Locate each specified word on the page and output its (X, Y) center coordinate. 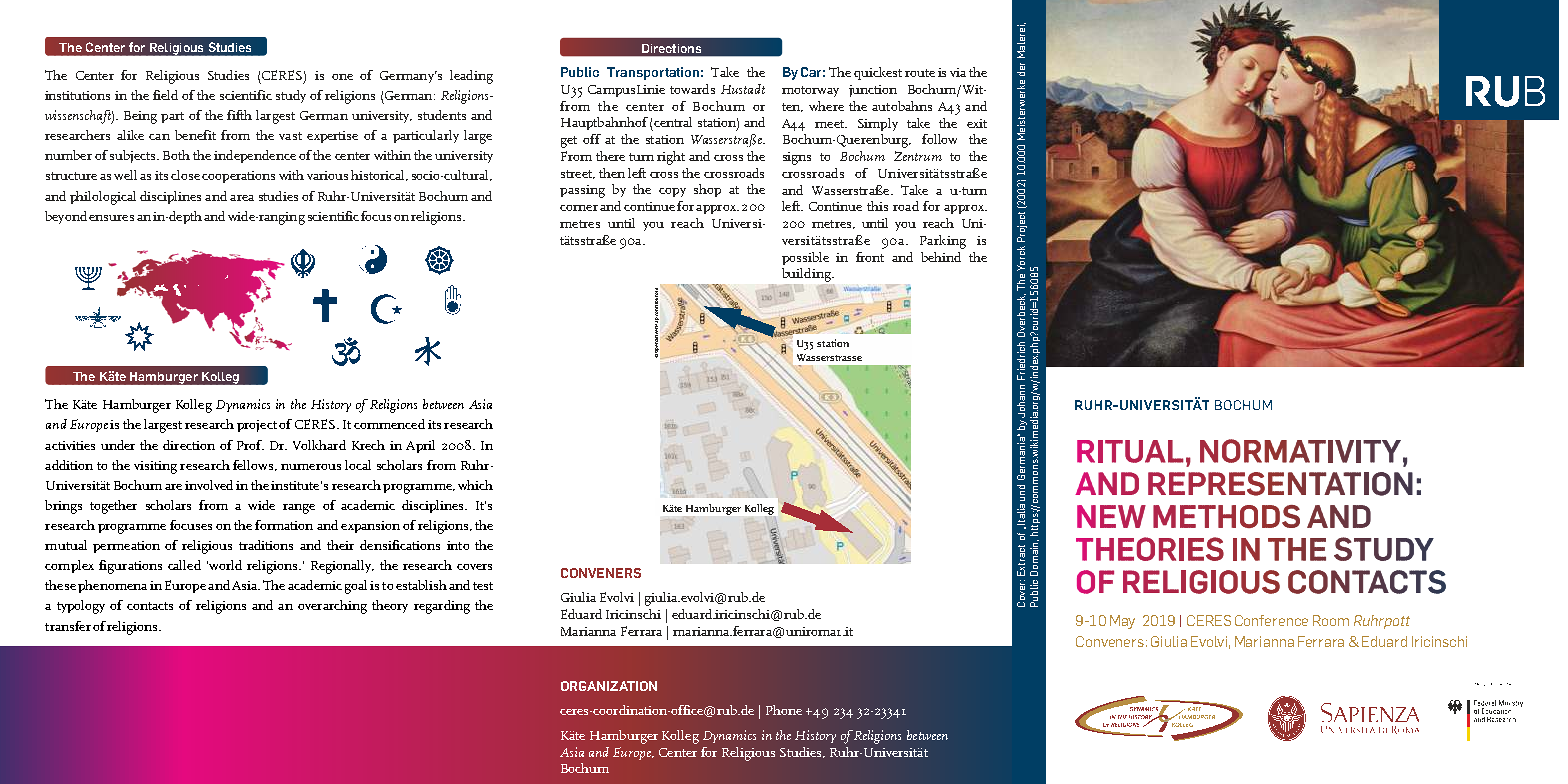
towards (692, 89)
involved (209, 485)
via (958, 72)
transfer (68, 626)
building (807, 275)
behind (941, 257)
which (475, 485)
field (165, 95)
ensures (111, 218)
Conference (1271, 620)
